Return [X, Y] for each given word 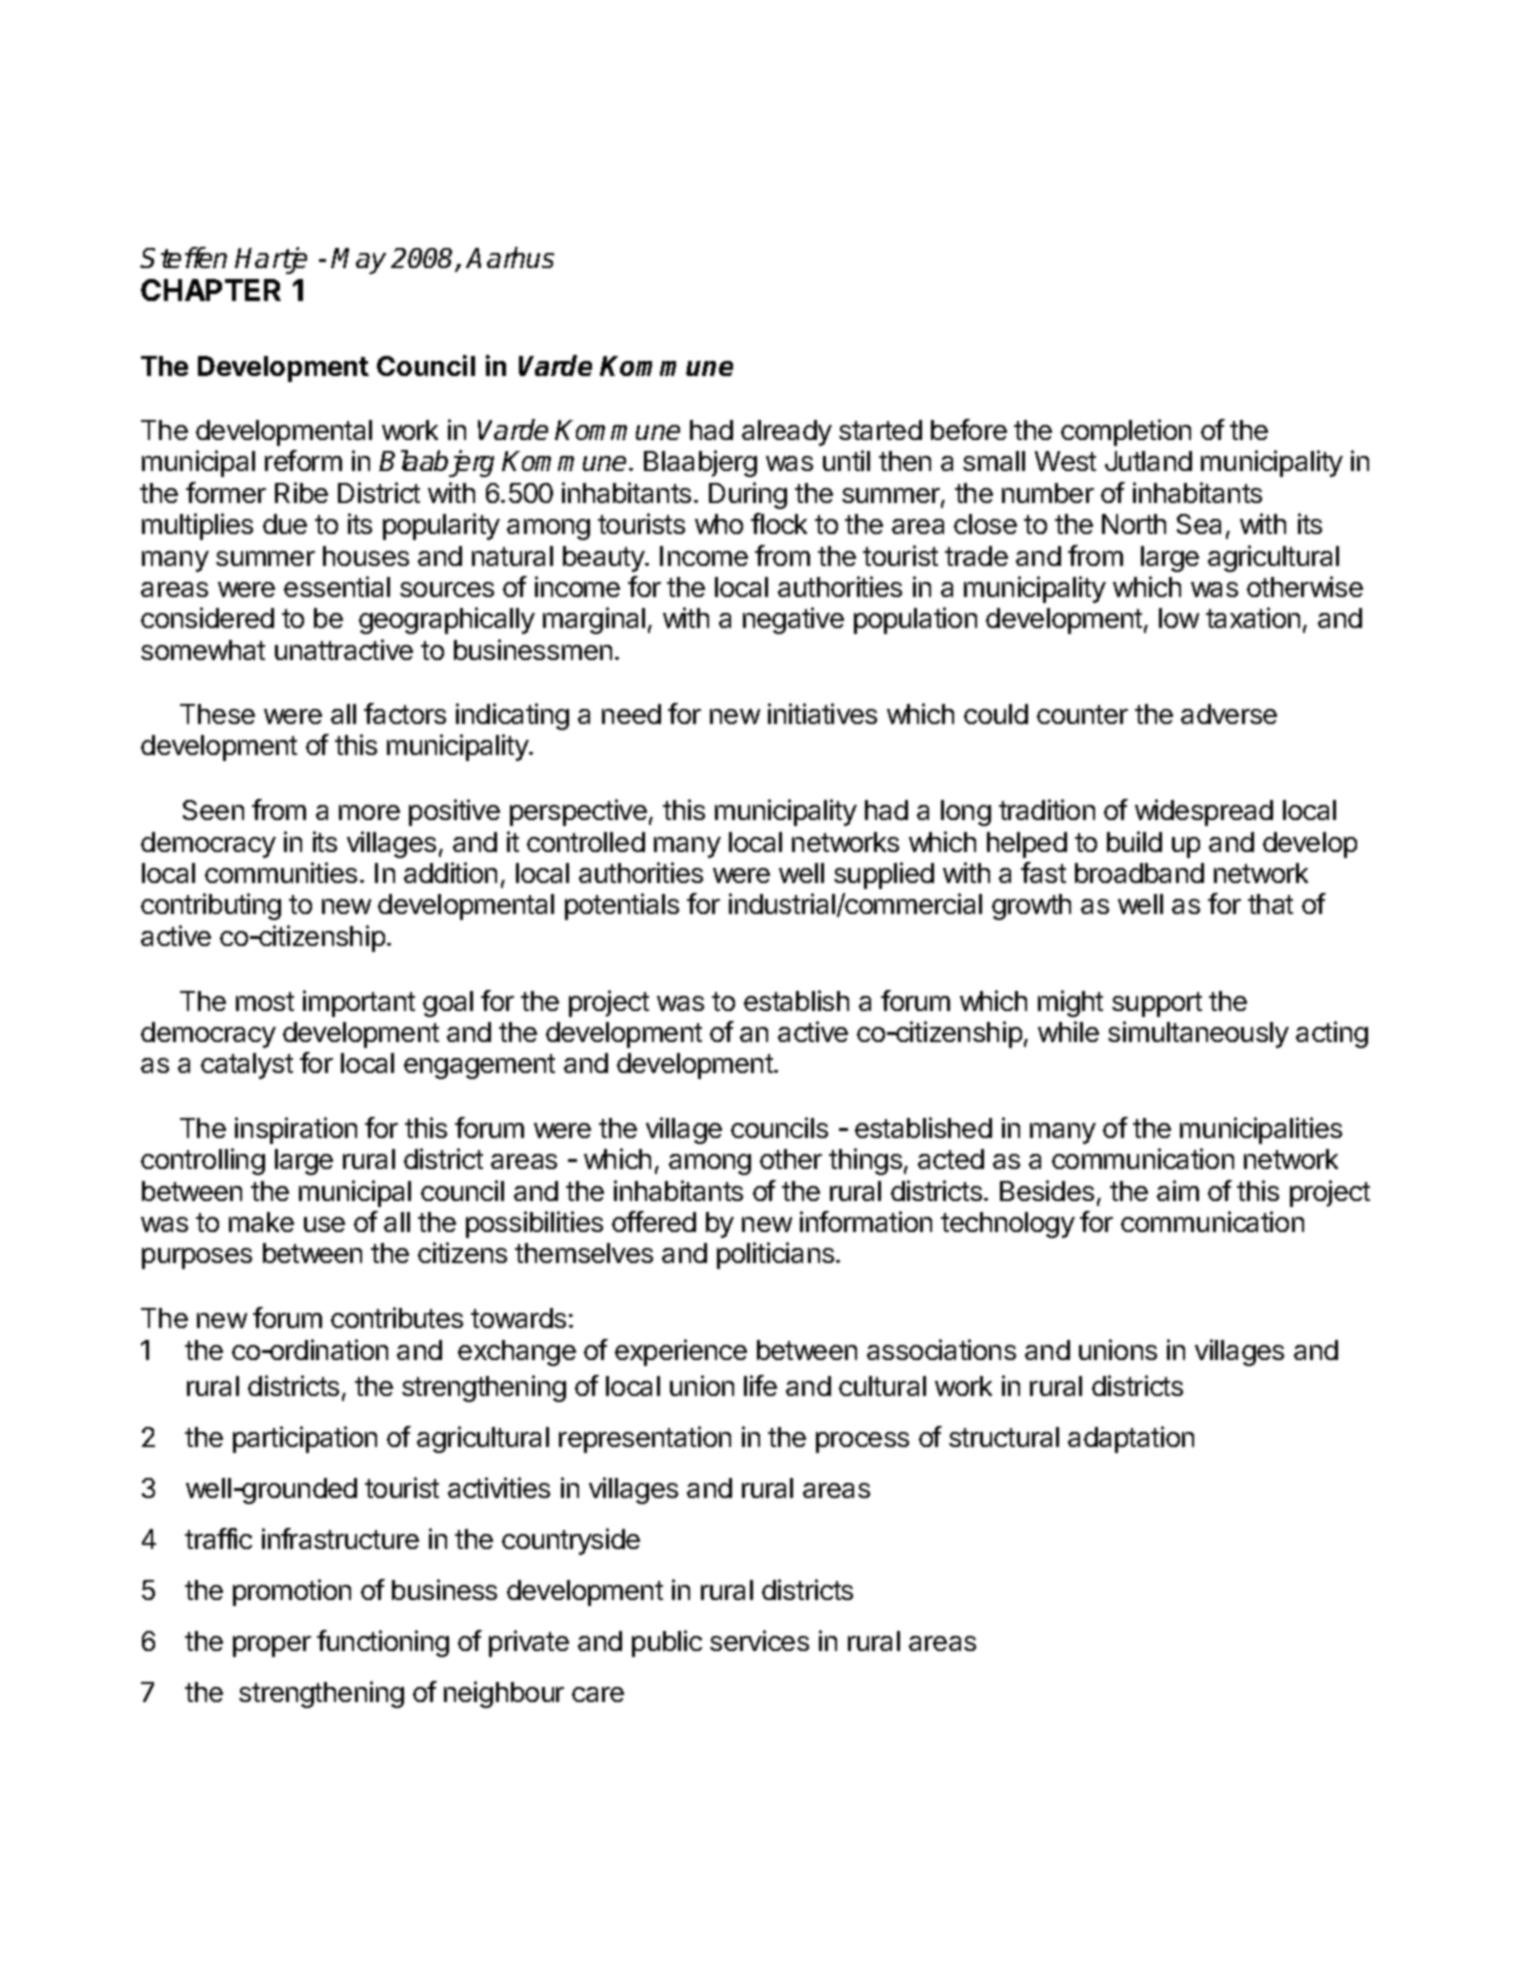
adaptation [1131, 1439]
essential [337, 586]
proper [272, 1646]
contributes [397, 1317]
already [787, 433]
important [359, 1003]
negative [793, 620]
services [759, 1640]
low [1179, 618]
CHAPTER [211, 290]
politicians [775, 1255]
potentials [622, 906]
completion [1126, 432]
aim [1178, 1190]
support [1157, 1004]
